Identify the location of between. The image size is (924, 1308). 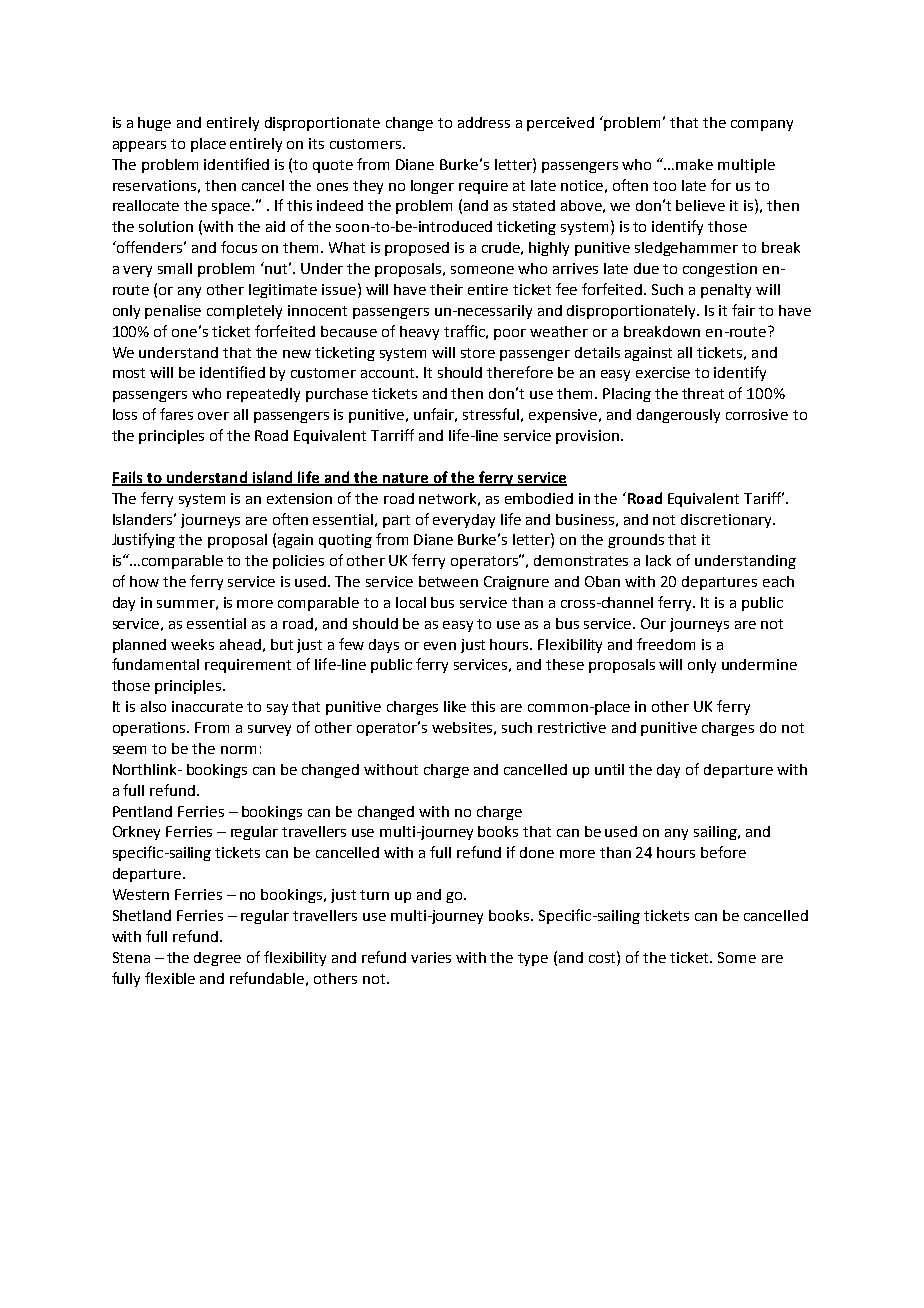
(448, 581).
